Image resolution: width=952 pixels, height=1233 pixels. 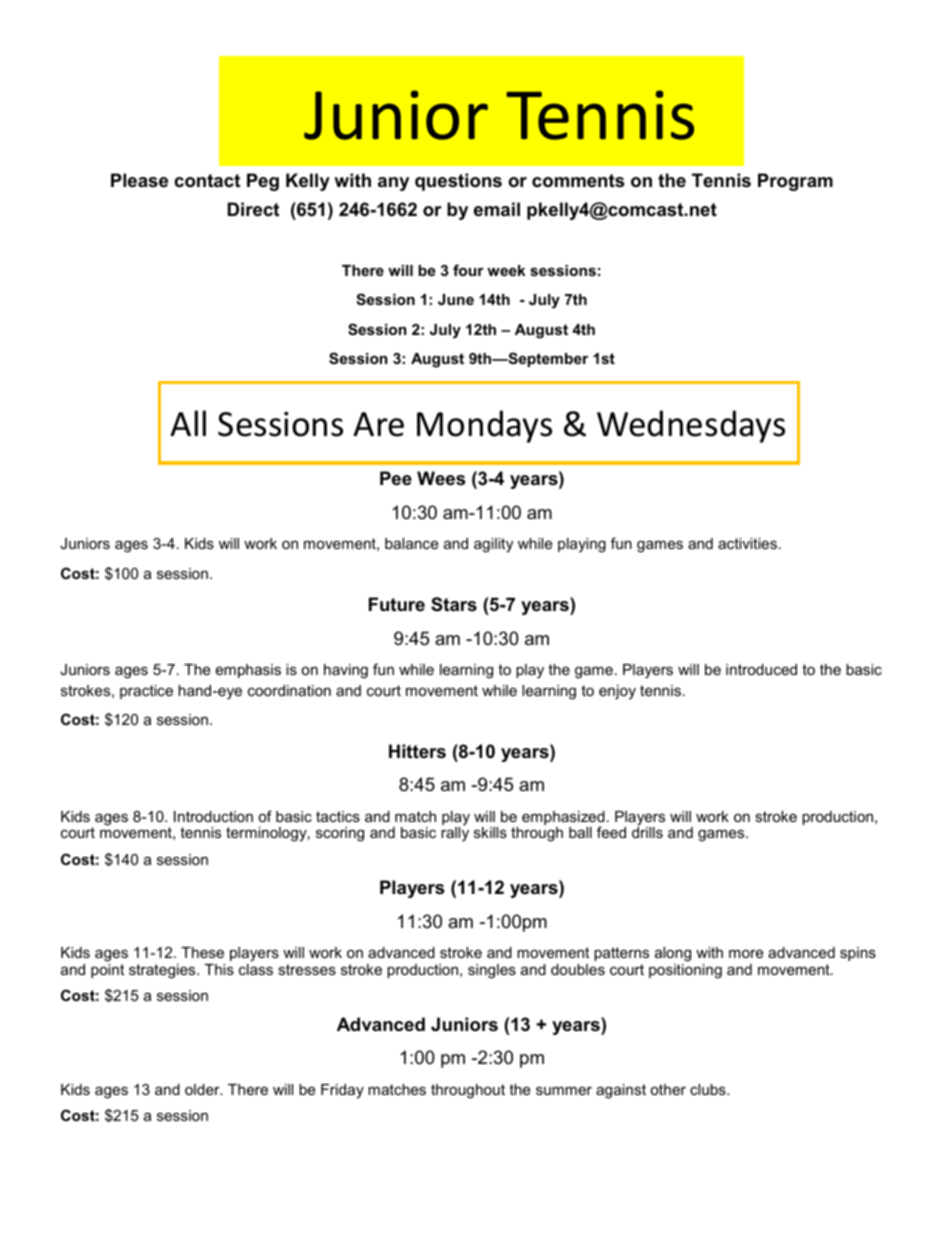 I want to click on Mondays, so click(x=484, y=426).
